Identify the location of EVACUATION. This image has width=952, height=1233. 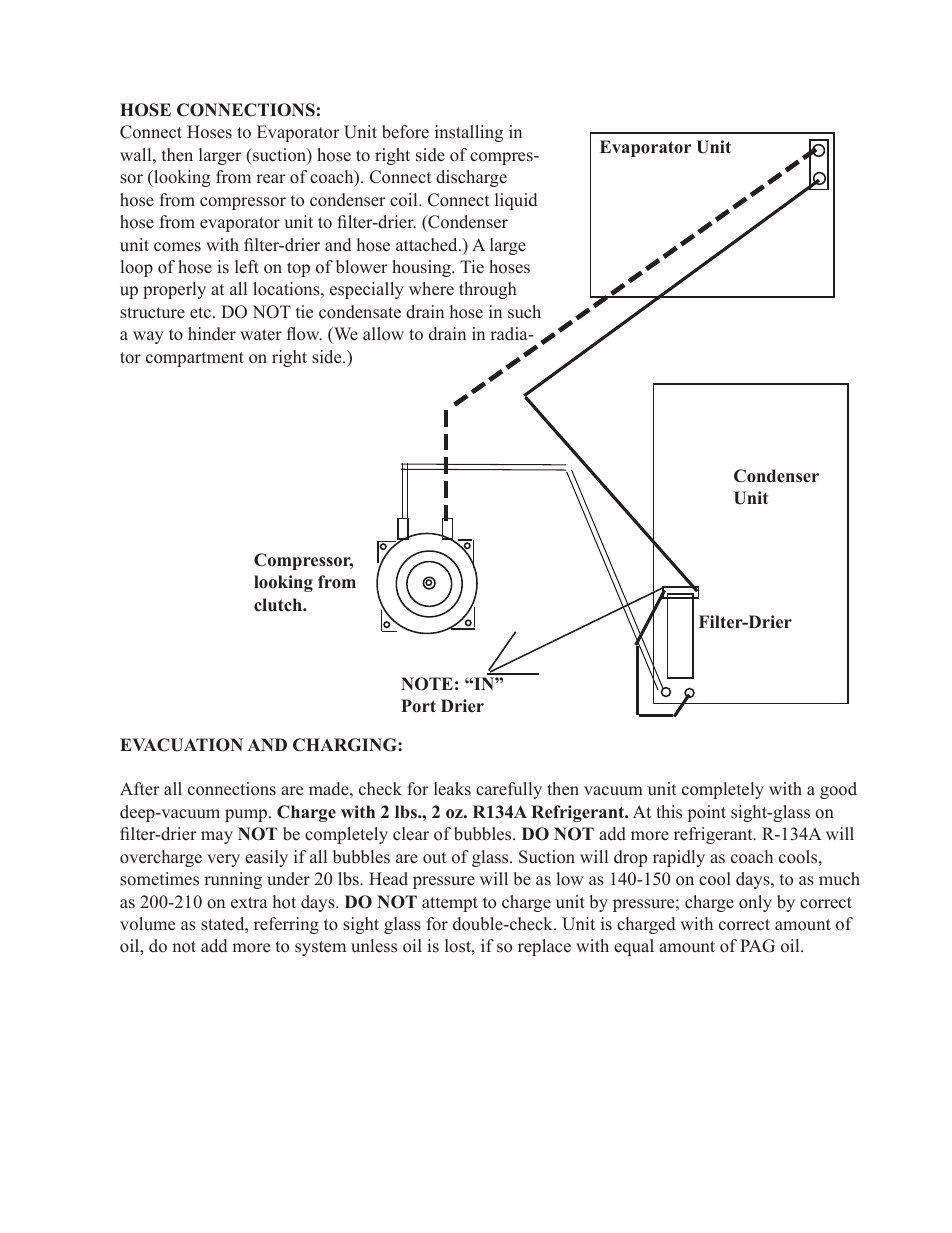
(181, 745).
